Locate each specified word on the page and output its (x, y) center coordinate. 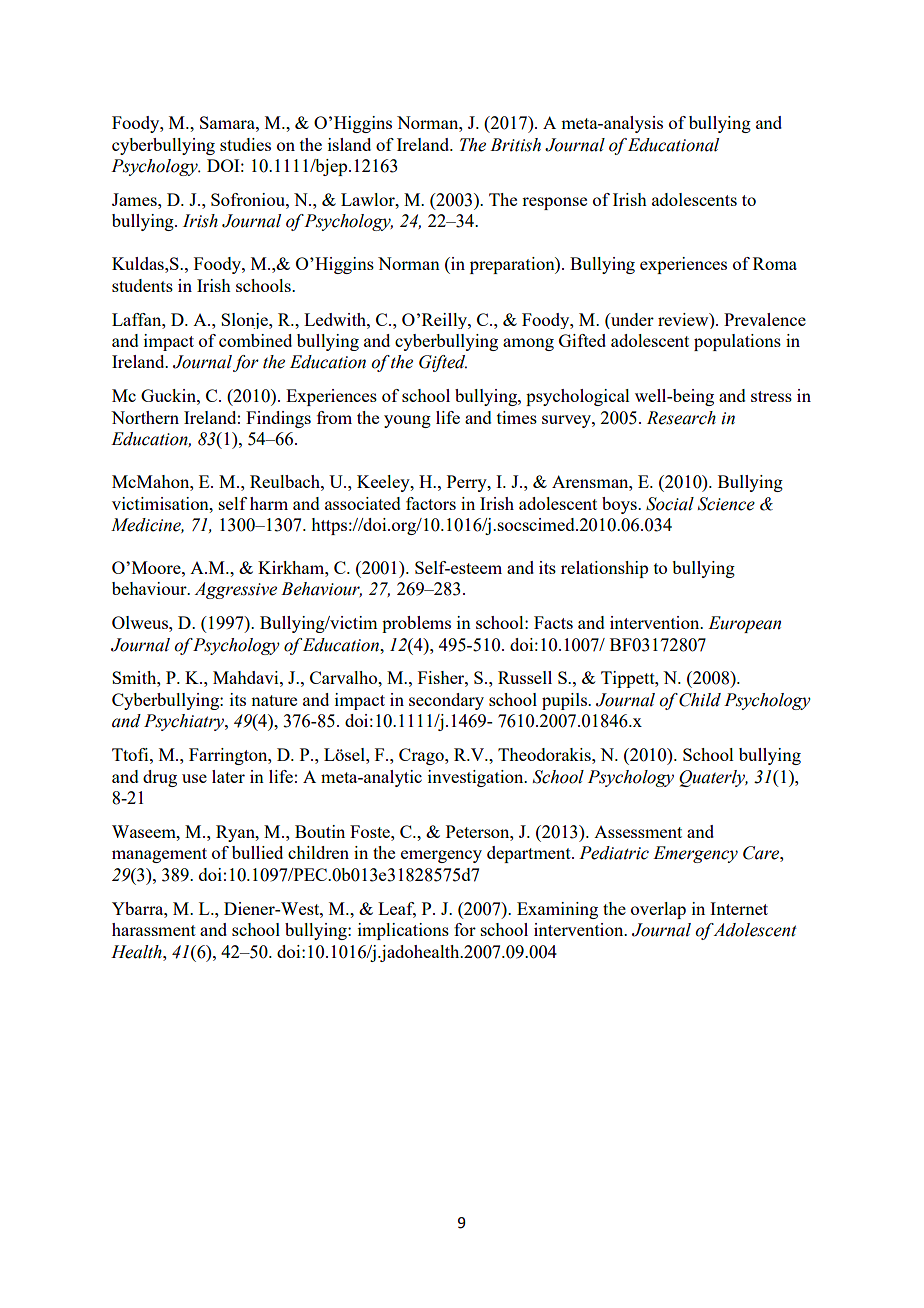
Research (681, 418)
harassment (154, 929)
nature (274, 700)
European (744, 624)
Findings (278, 419)
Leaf (397, 909)
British (515, 145)
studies (245, 144)
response (554, 203)
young (407, 421)
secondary (446, 701)
